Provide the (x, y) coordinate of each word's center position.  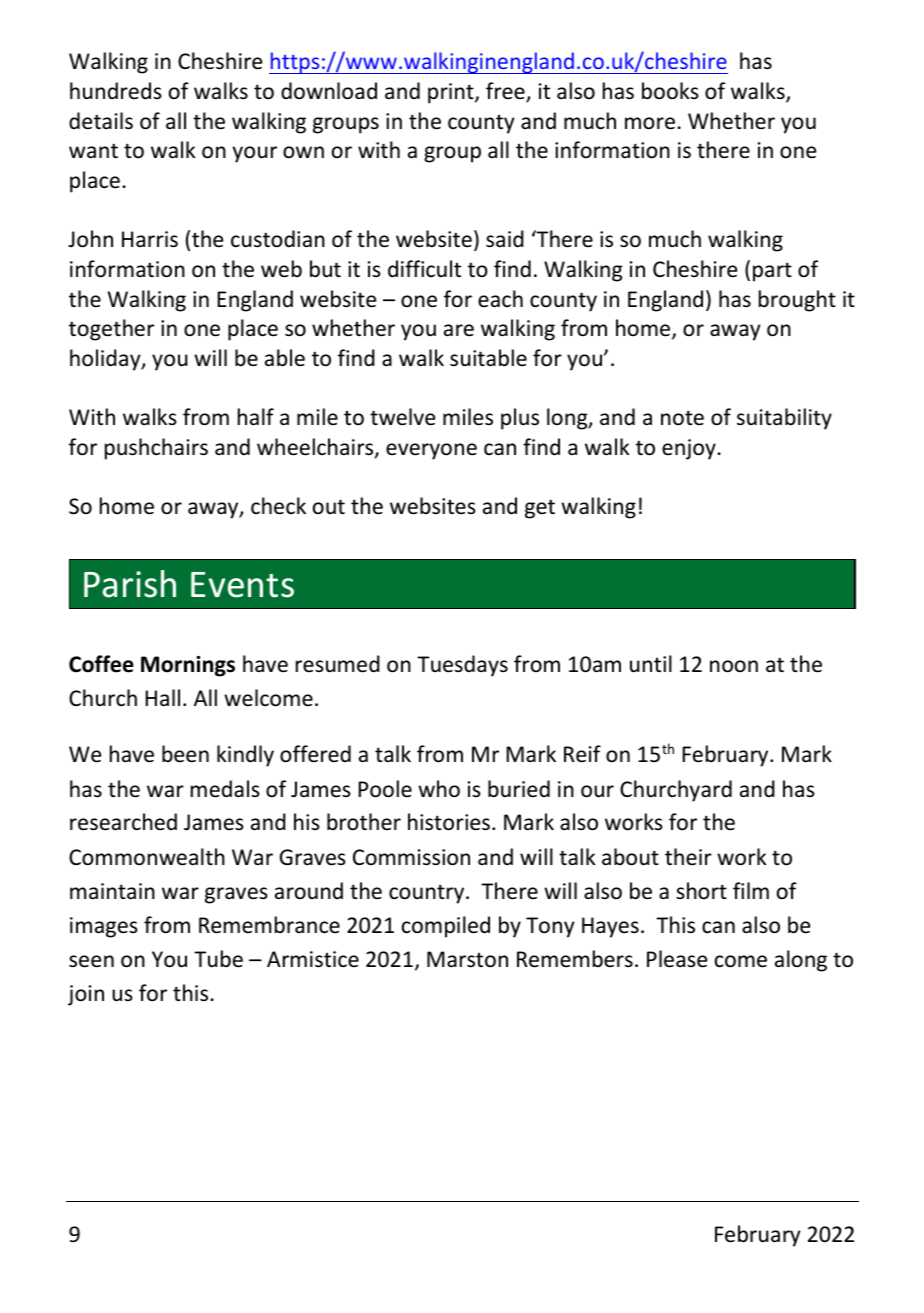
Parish (130, 584)
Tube (218, 959)
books (670, 91)
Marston (467, 959)
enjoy (689, 449)
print (452, 93)
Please (677, 959)
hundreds (116, 91)
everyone (431, 451)
